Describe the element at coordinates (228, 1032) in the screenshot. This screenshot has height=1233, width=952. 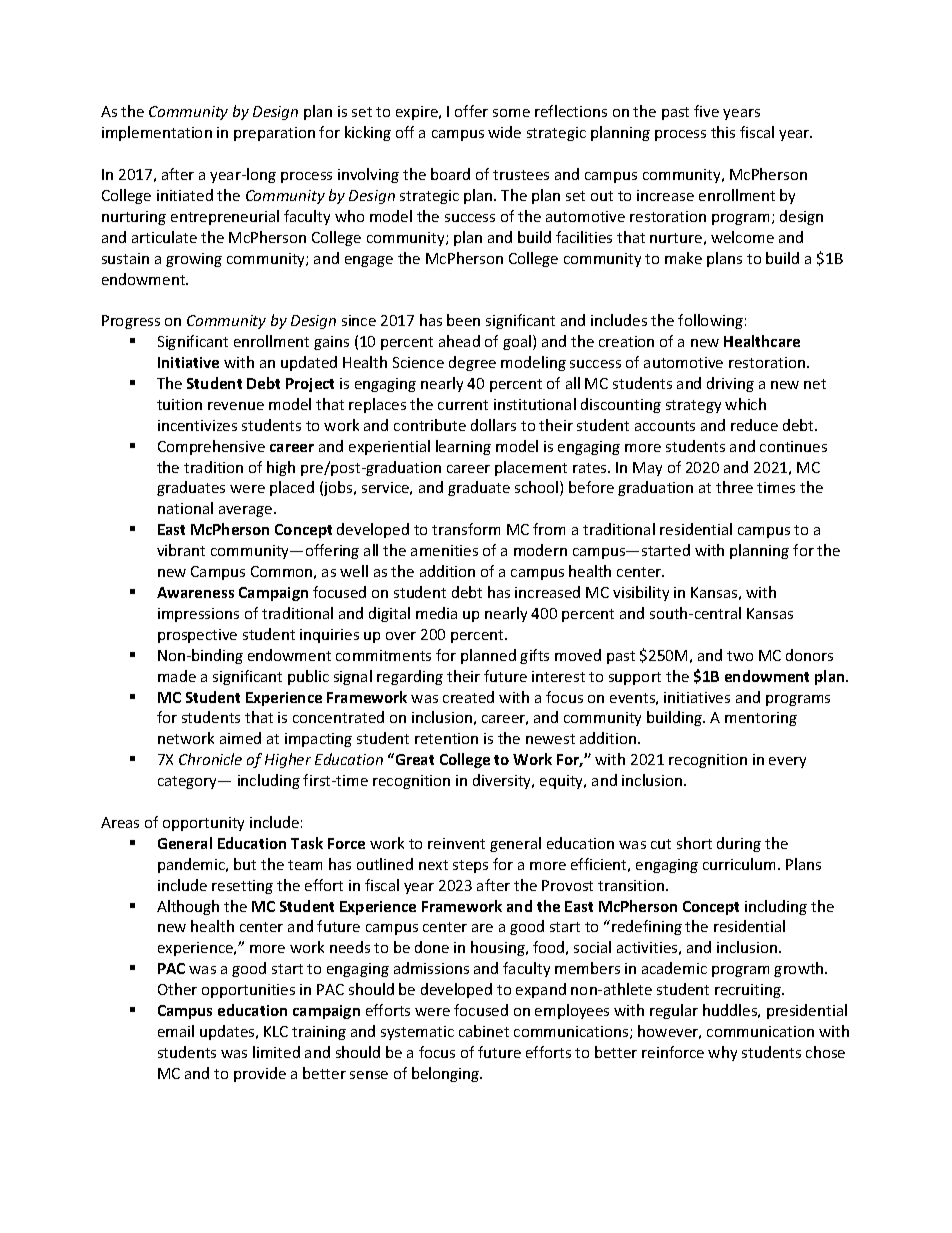
I see `updates` at that location.
